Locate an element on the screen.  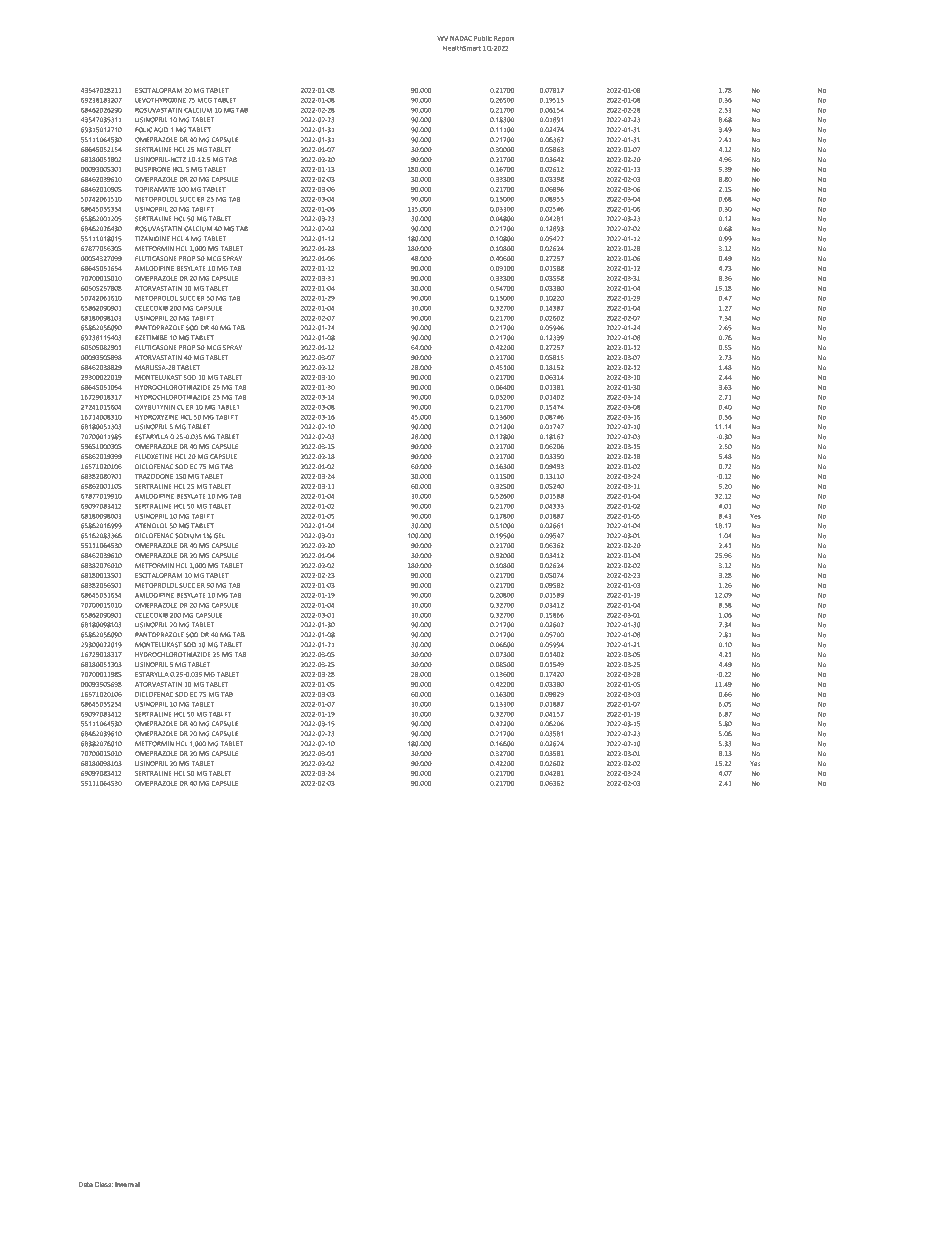
ACID is located at coordinates (161, 130).
